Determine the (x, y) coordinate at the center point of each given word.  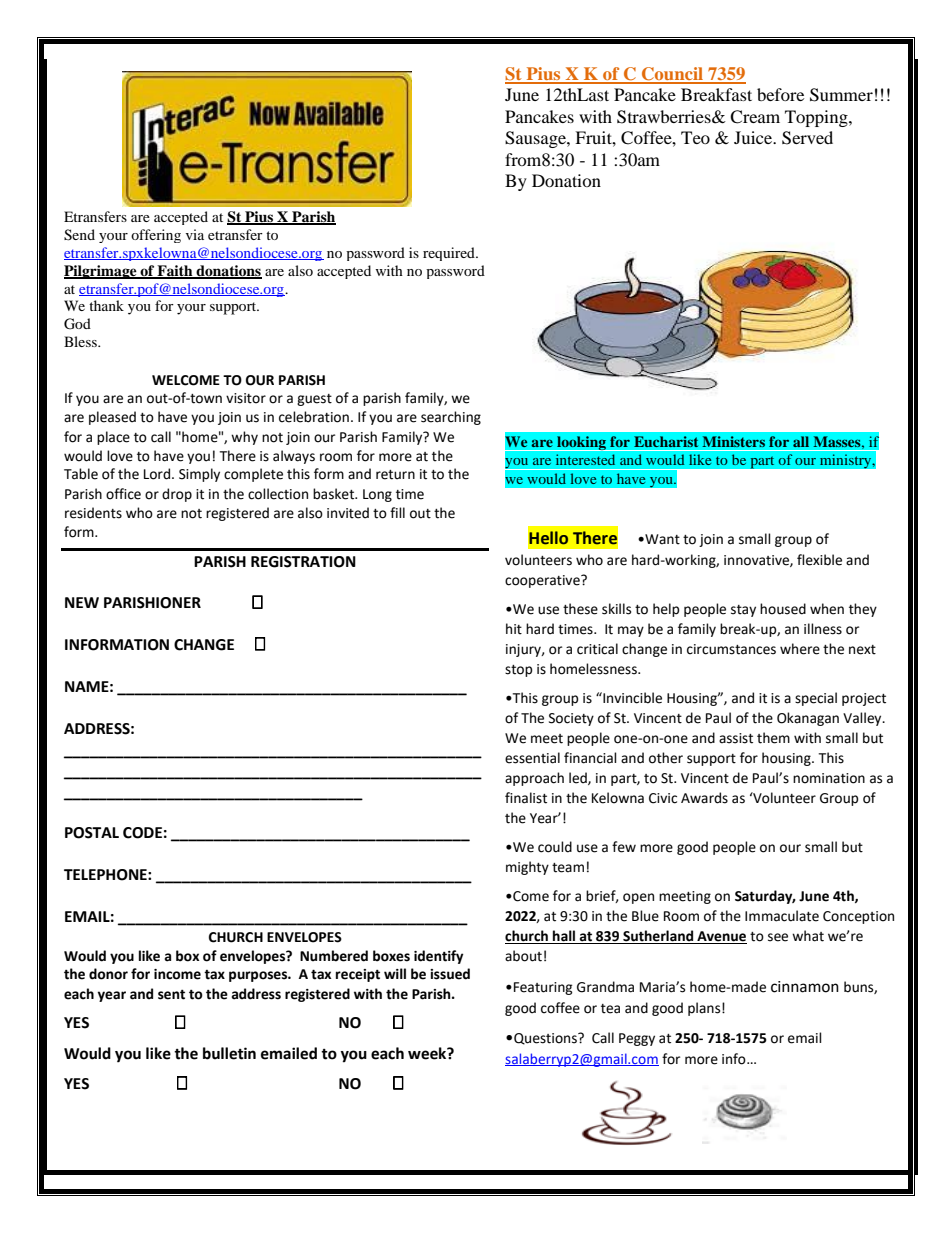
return (395, 475)
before (780, 94)
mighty (527, 868)
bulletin (229, 1053)
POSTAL (92, 833)
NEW (82, 602)
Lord (157, 474)
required (450, 254)
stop (519, 671)
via (195, 234)
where (800, 649)
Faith (175, 271)
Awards (704, 798)
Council (672, 75)
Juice (754, 137)
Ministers (734, 442)
